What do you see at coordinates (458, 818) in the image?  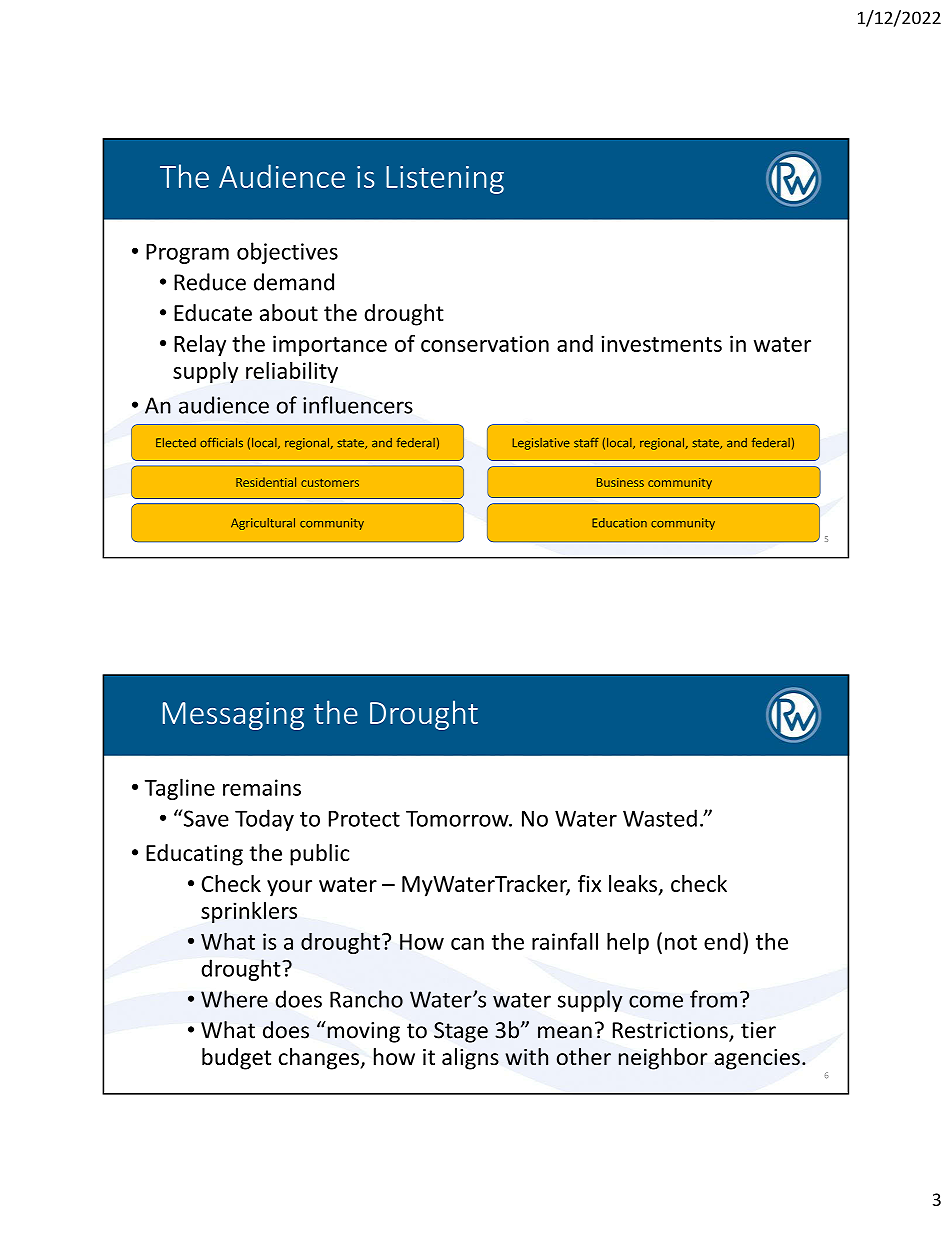 I see `Tomorrow` at bounding box center [458, 818].
